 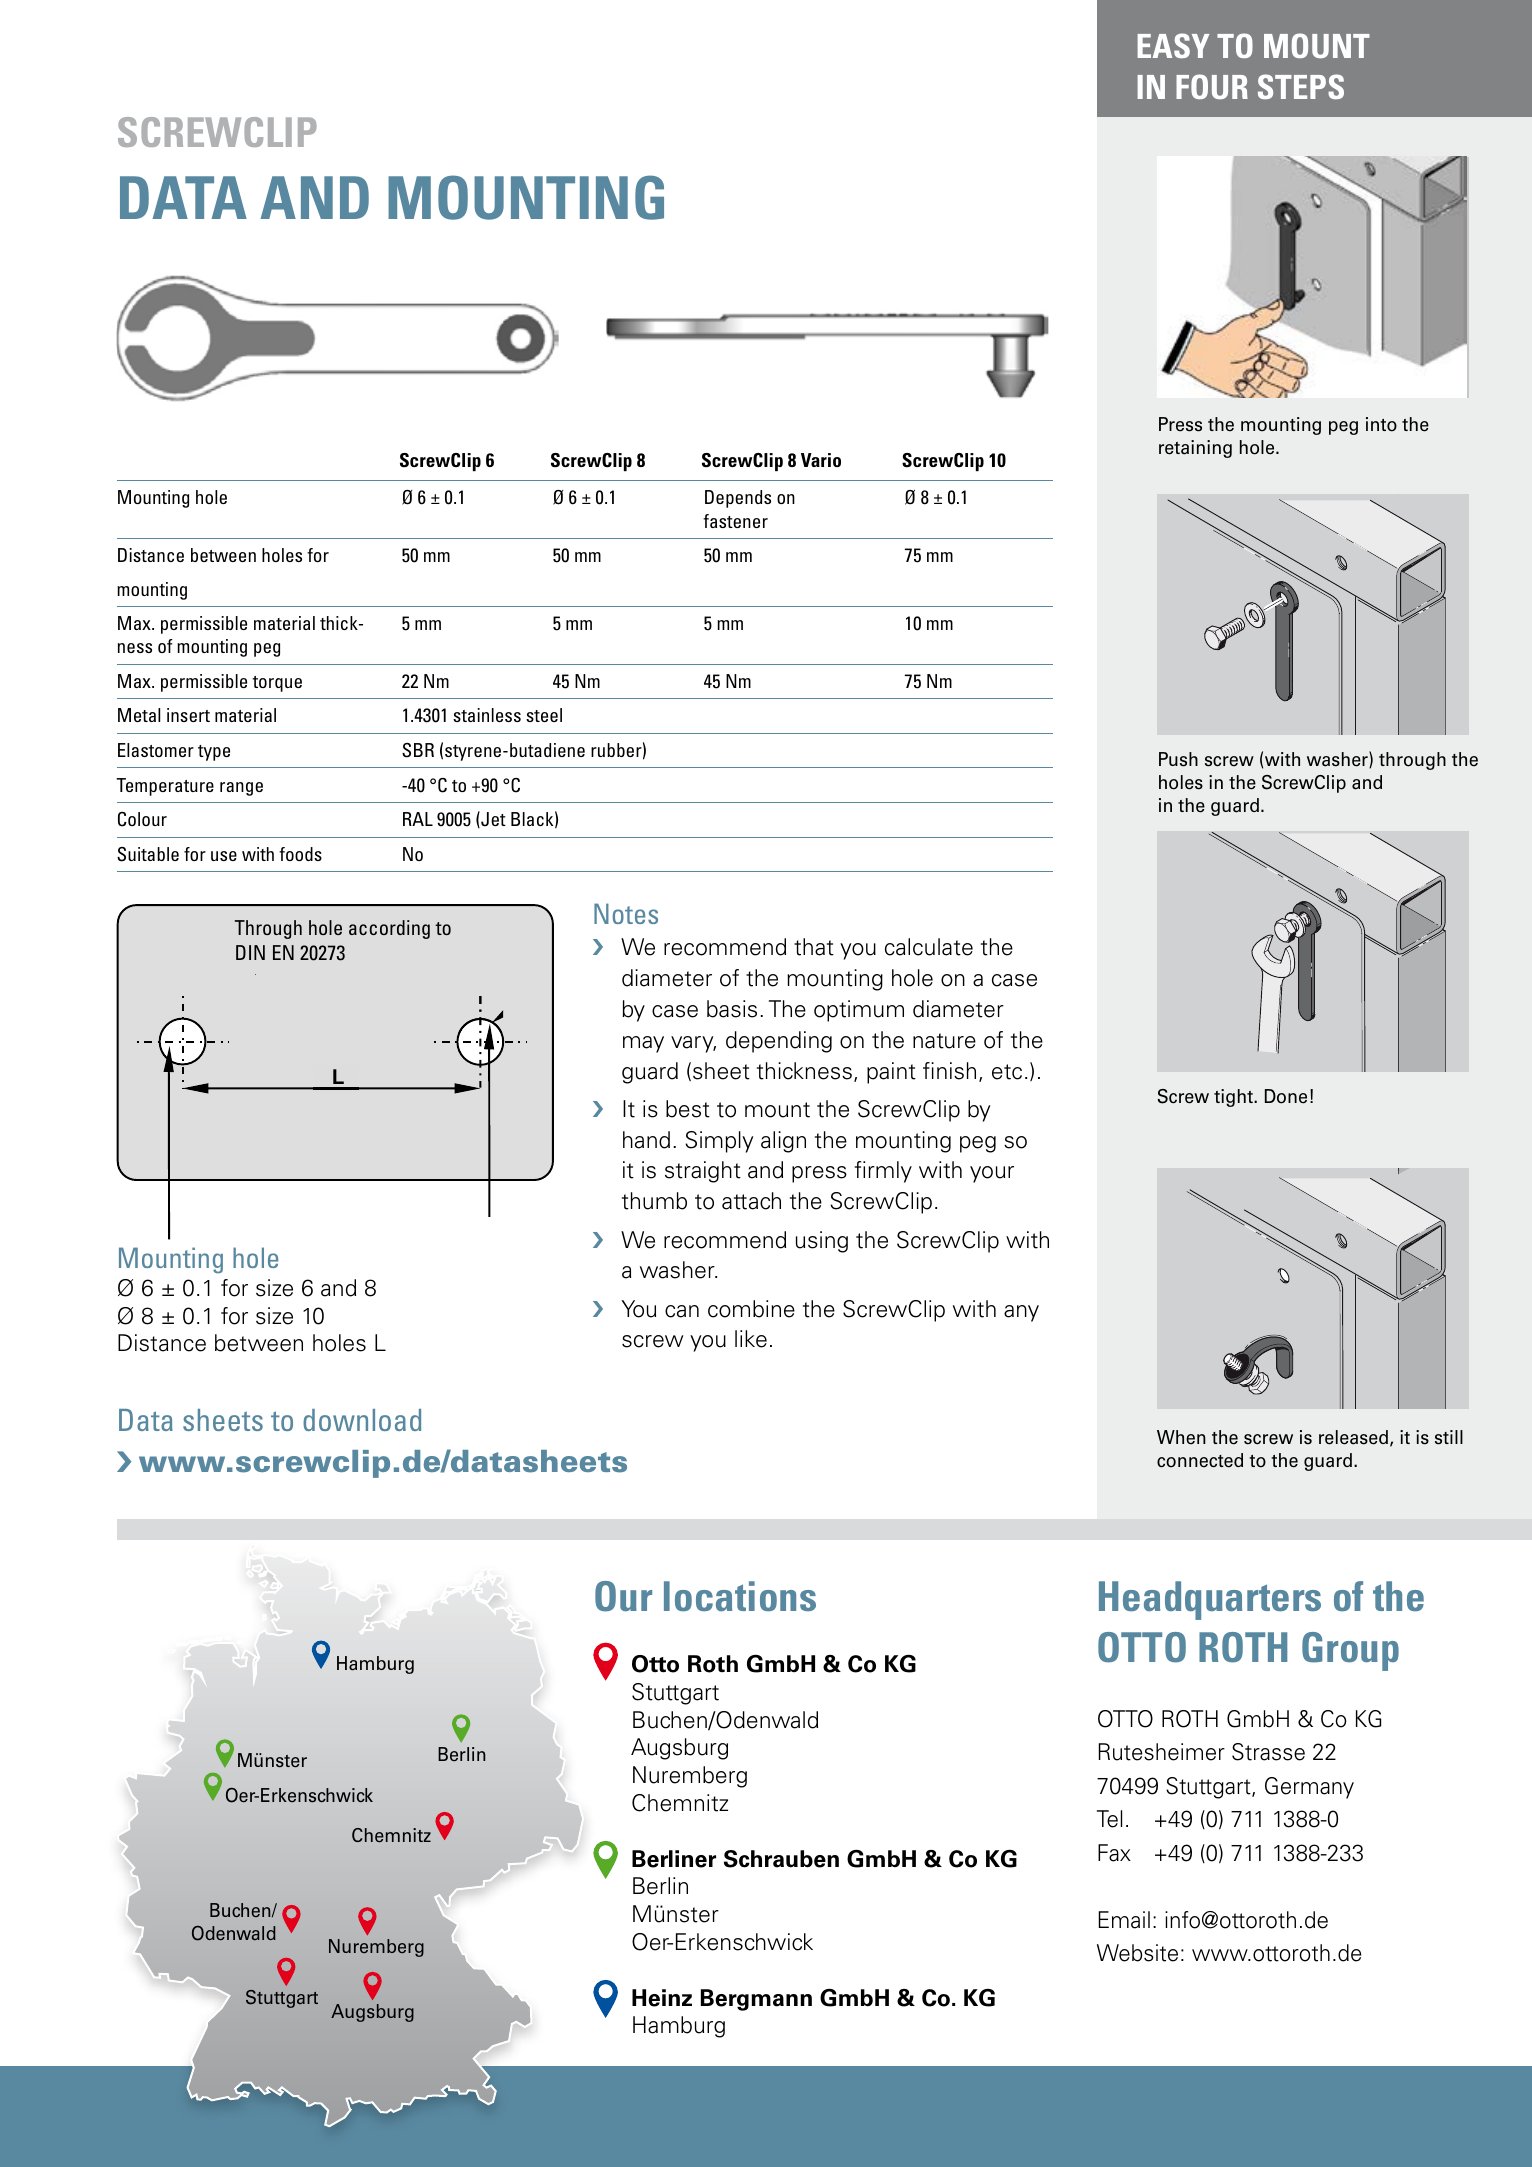 I want to click on Depends, so click(x=738, y=499).
